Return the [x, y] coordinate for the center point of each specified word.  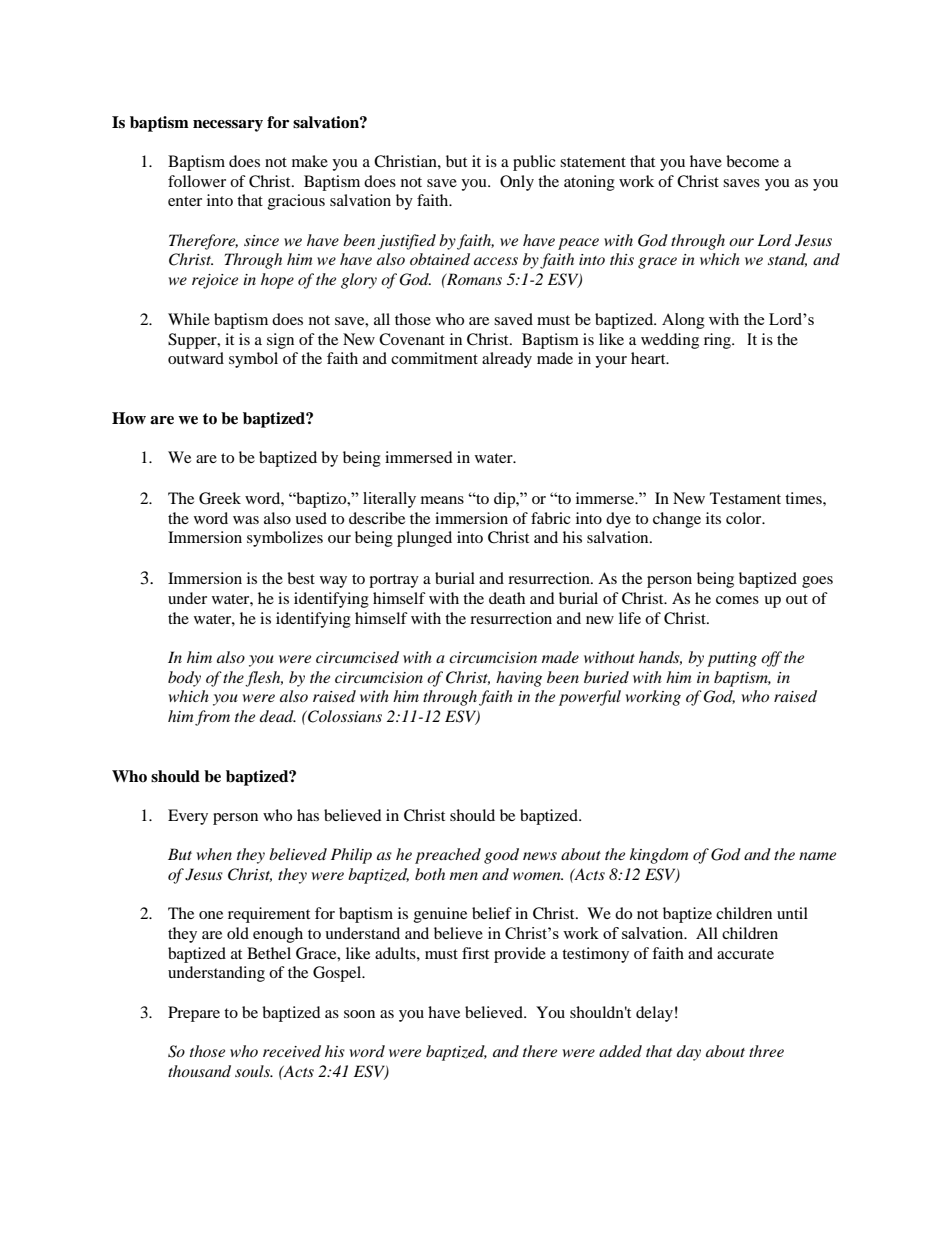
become [752, 161]
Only [517, 183]
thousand [199, 1071]
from [212, 718]
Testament [745, 498]
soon [359, 1014]
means [442, 500]
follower [197, 181]
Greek [220, 498]
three [766, 1051]
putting [732, 659]
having [519, 679]
